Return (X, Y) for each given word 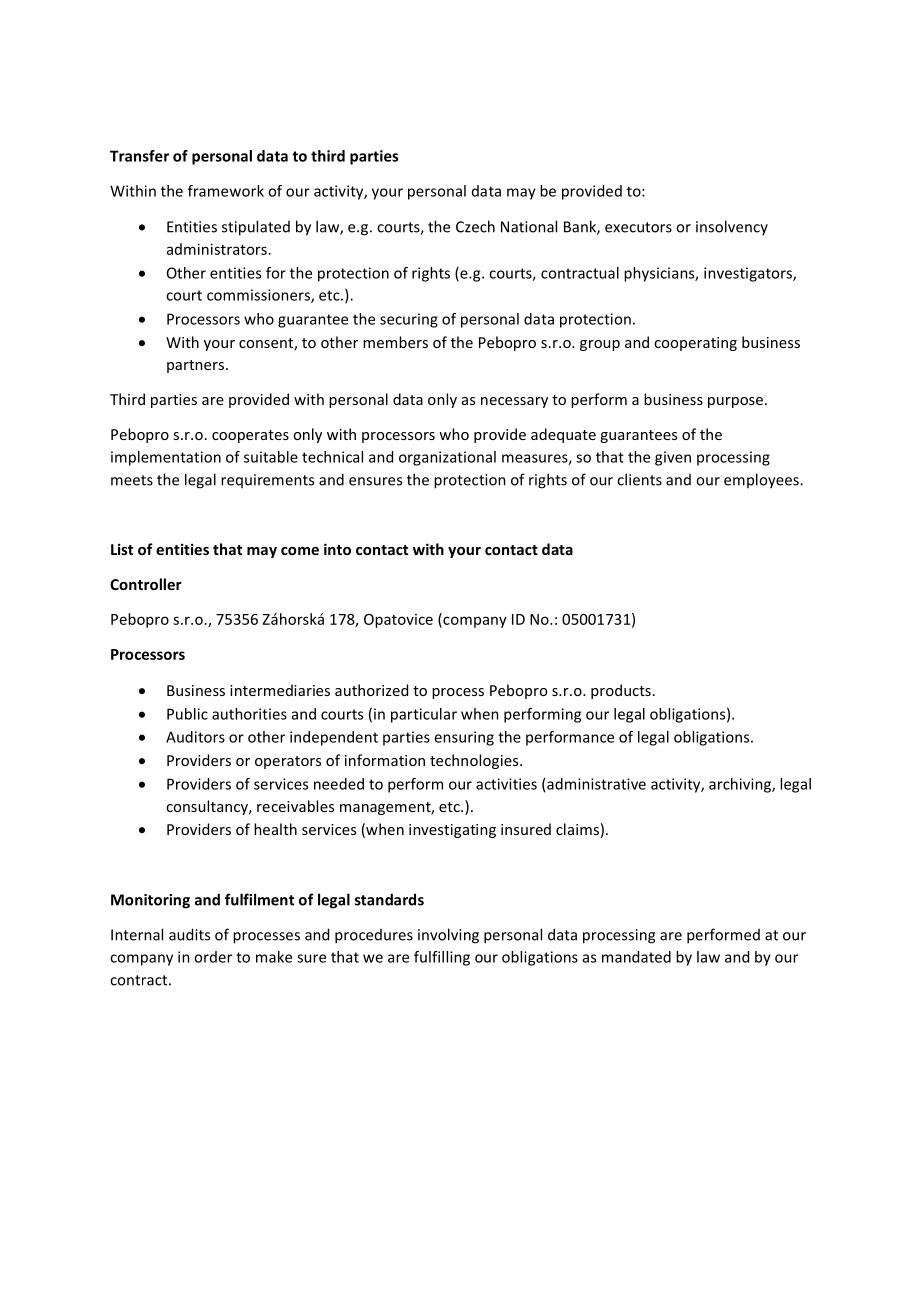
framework (226, 191)
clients (639, 479)
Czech (475, 226)
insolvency (732, 227)
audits (189, 934)
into (337, 549)
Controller (146, 584)
